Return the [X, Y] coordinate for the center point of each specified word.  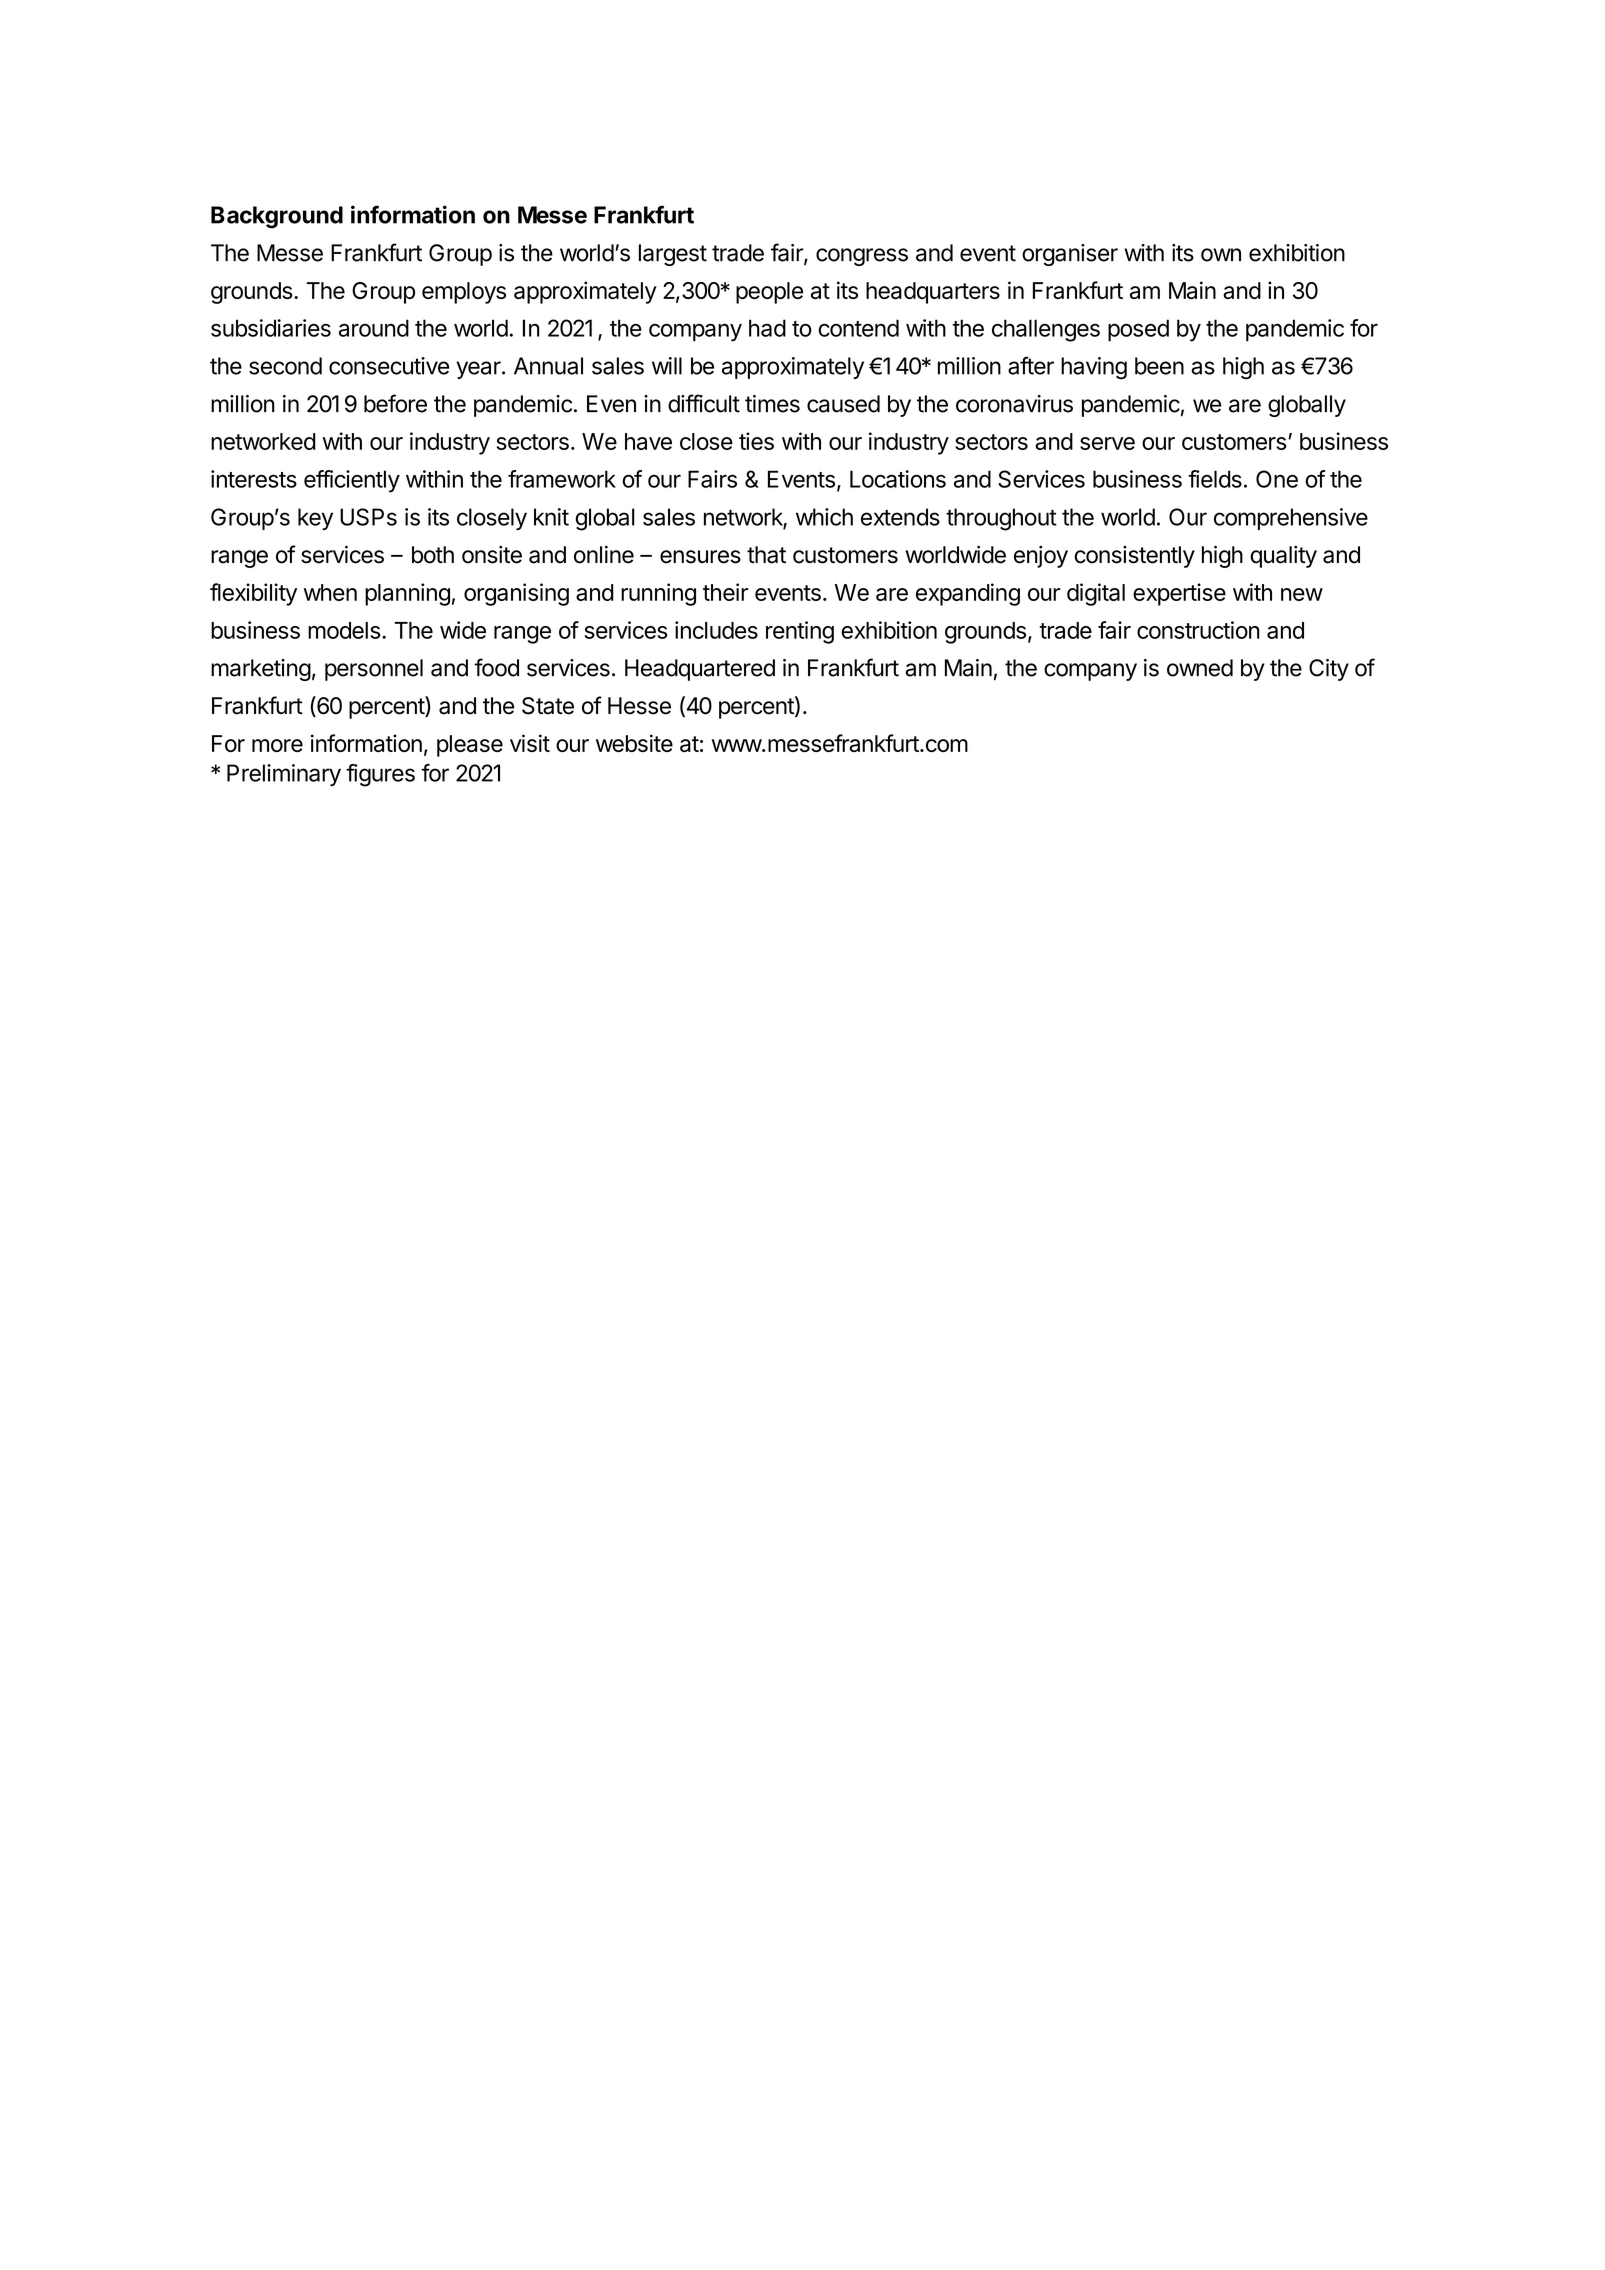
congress [862, 257]
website [634, 743]
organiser [1070, 255]
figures [380, 775]
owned [1200, 668]
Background [277, 217]
